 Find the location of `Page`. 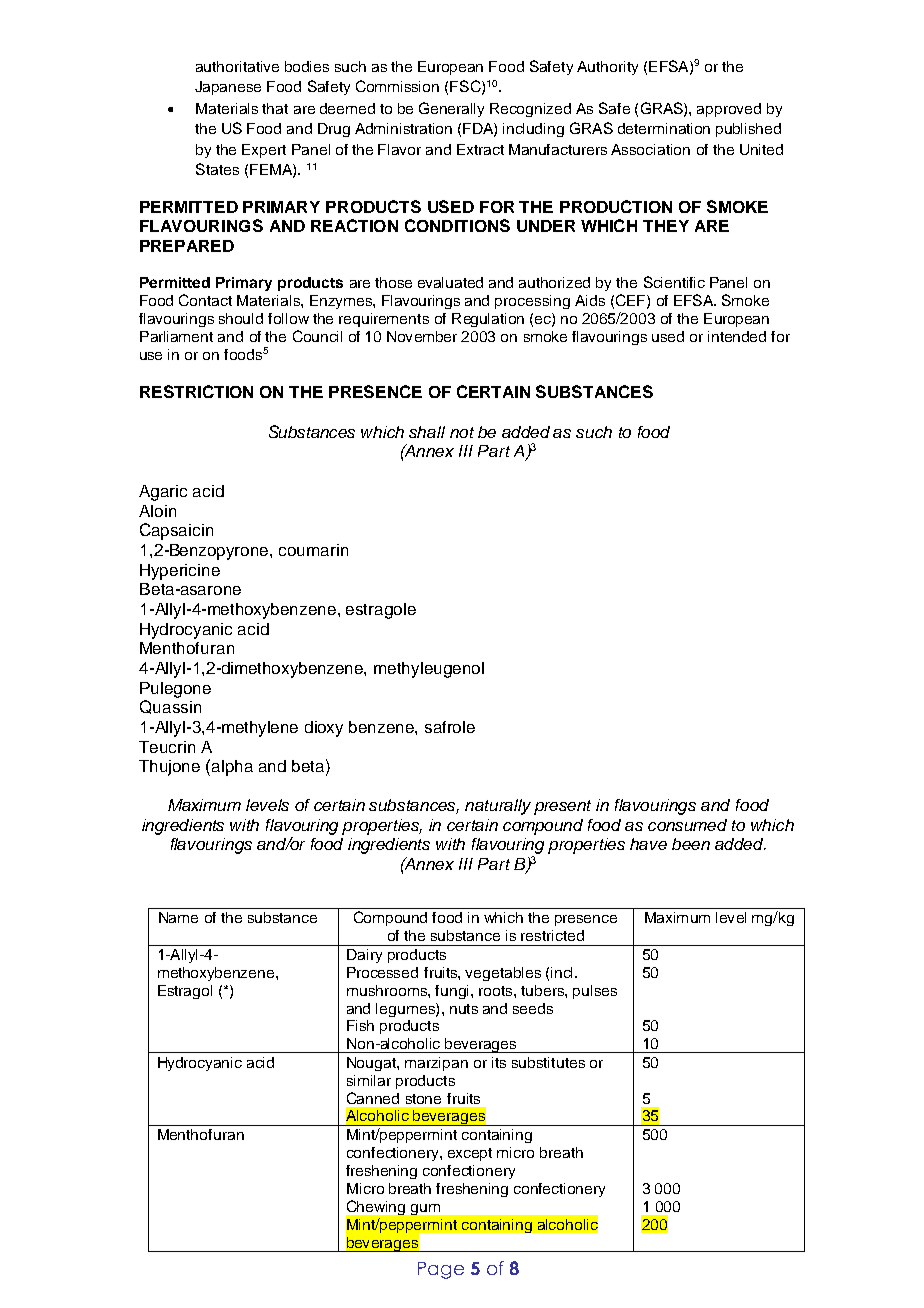

Page is located at coordinates (441, 1270).
